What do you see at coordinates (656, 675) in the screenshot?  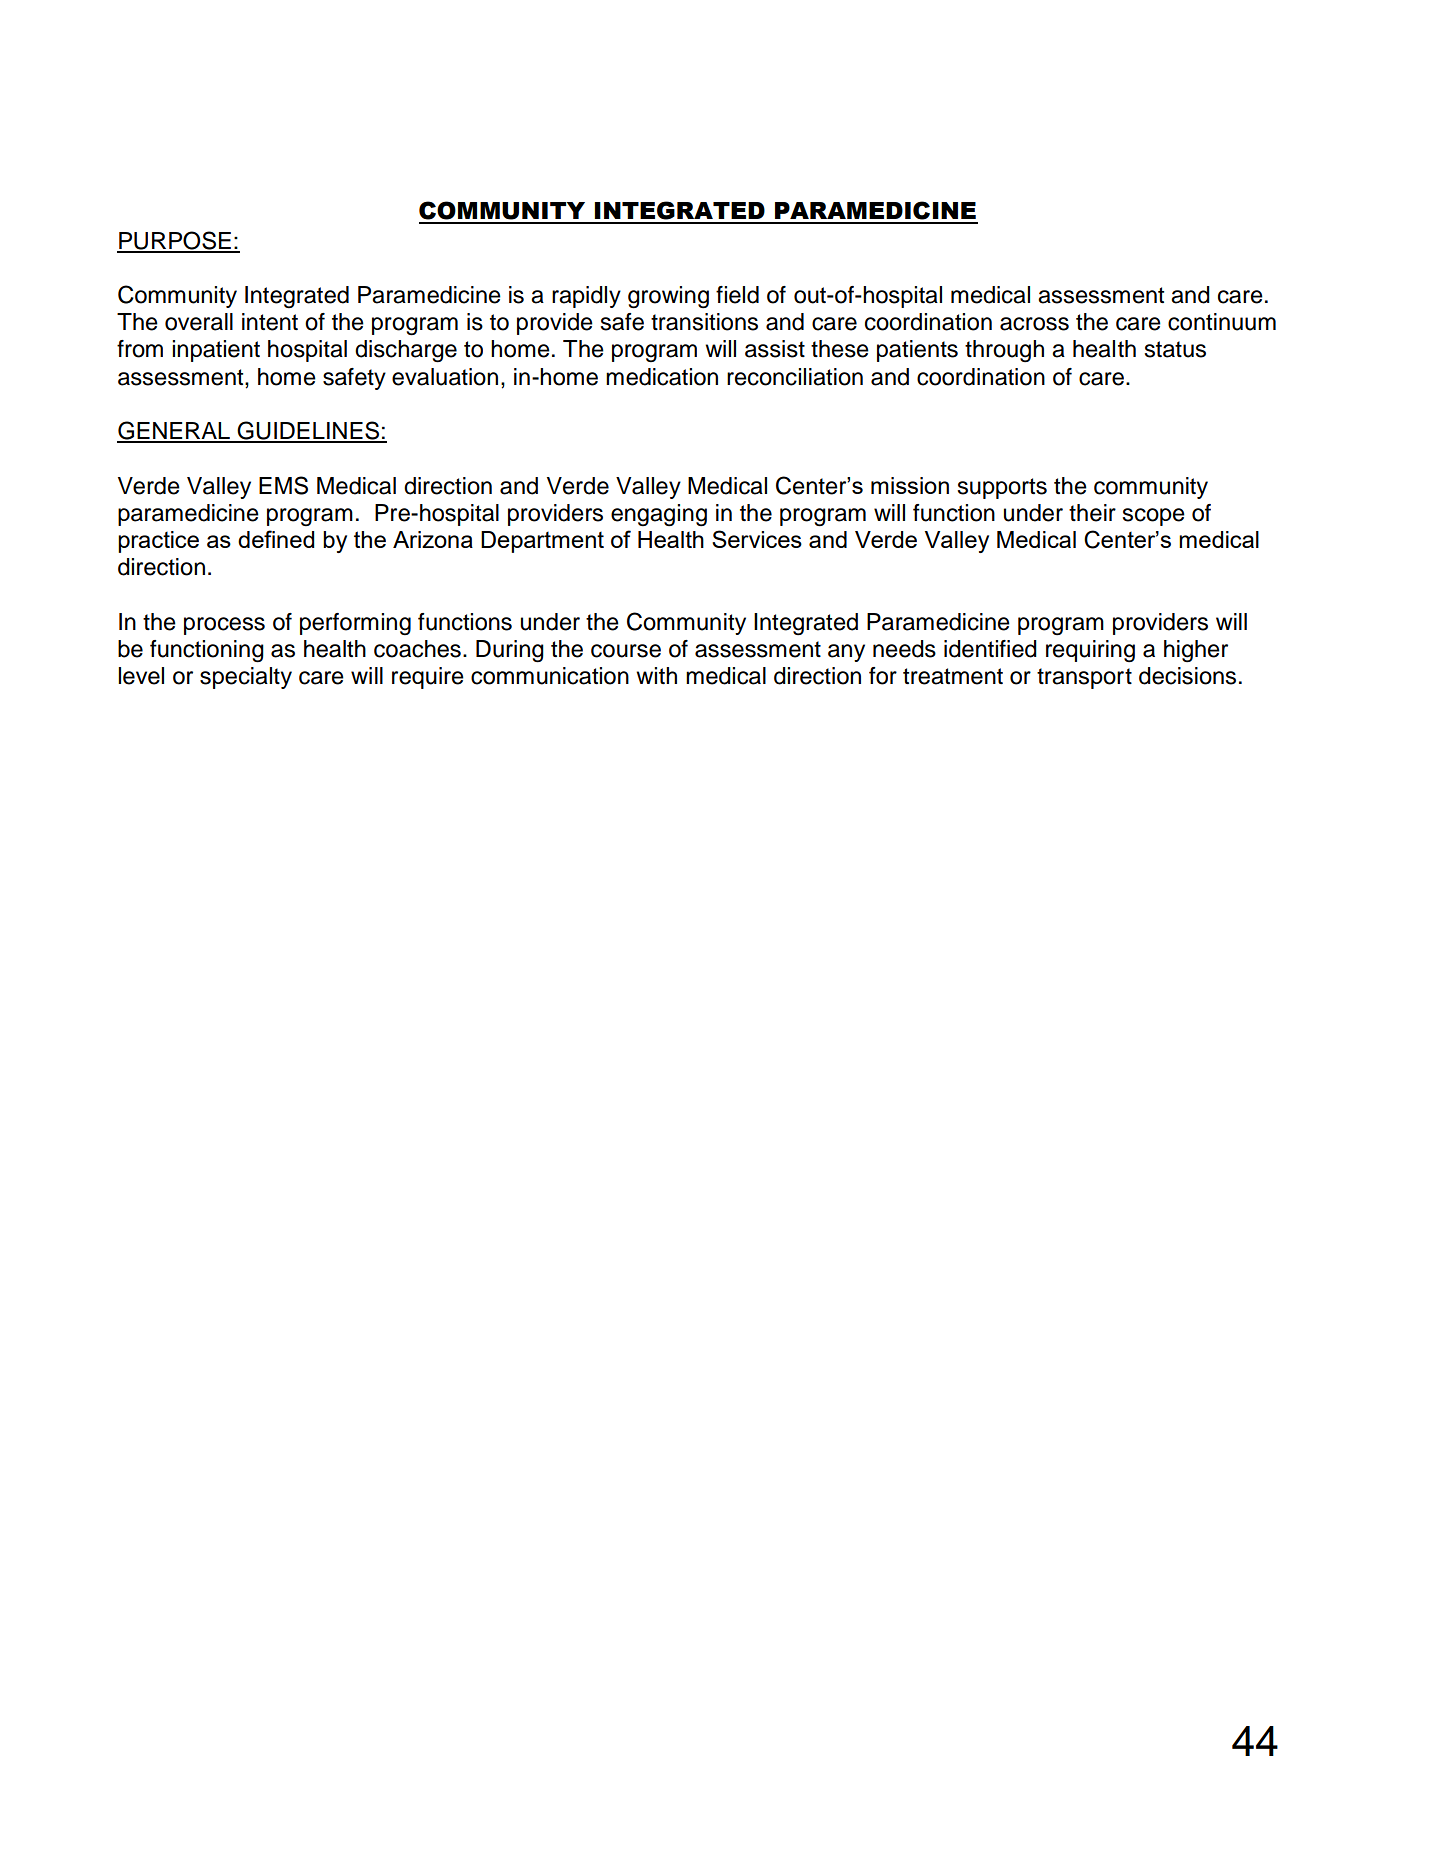 I see `with` at bounding box center [656, 675].
